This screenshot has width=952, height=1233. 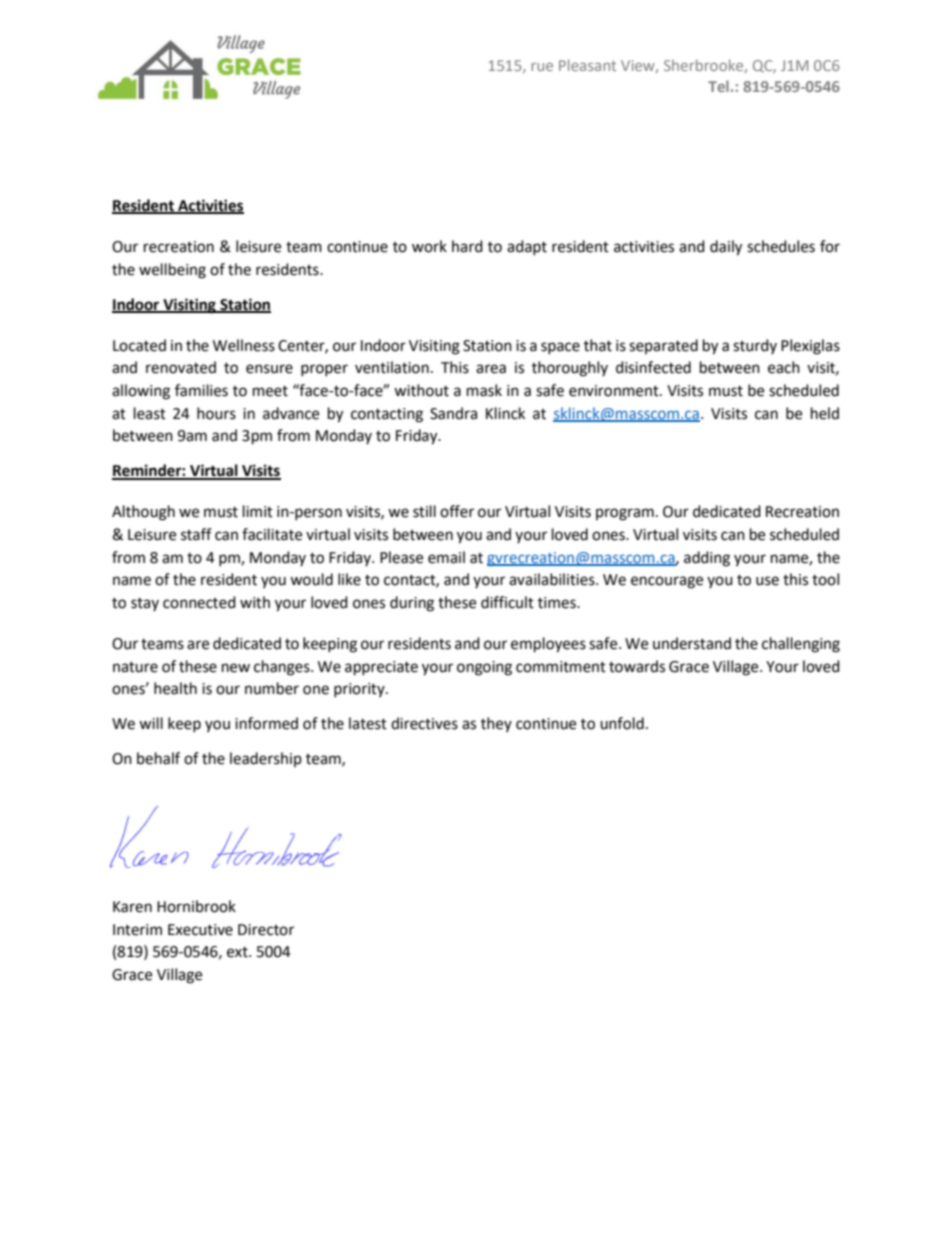 What do you see at coordinates (200, 930) in the screenshot?
I see `Executive` at bounding box center [200, 930].
